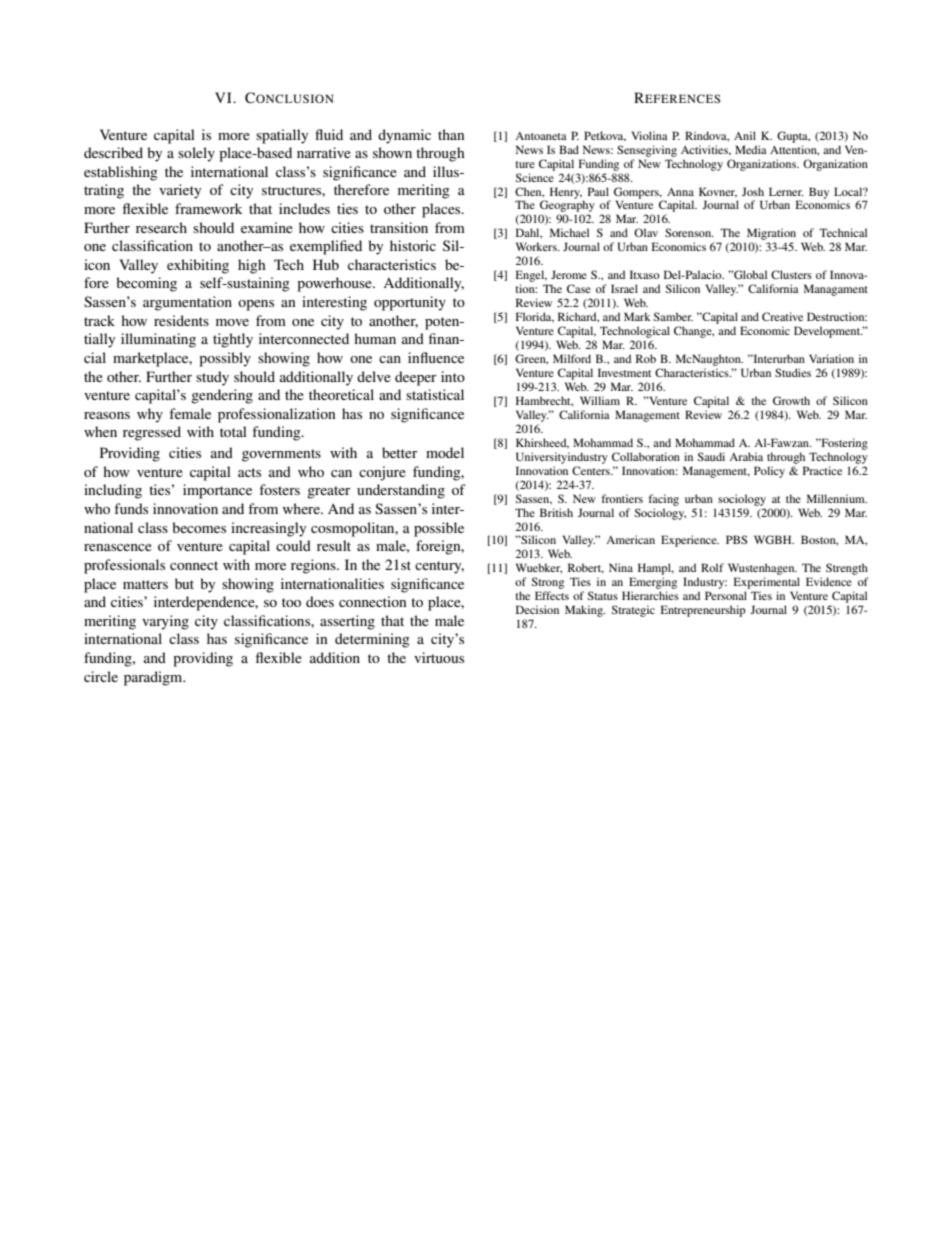  What do you see at coordinates (435, 394) in the screenshot?
I see `statistical` at bounding box center [435, 394].
